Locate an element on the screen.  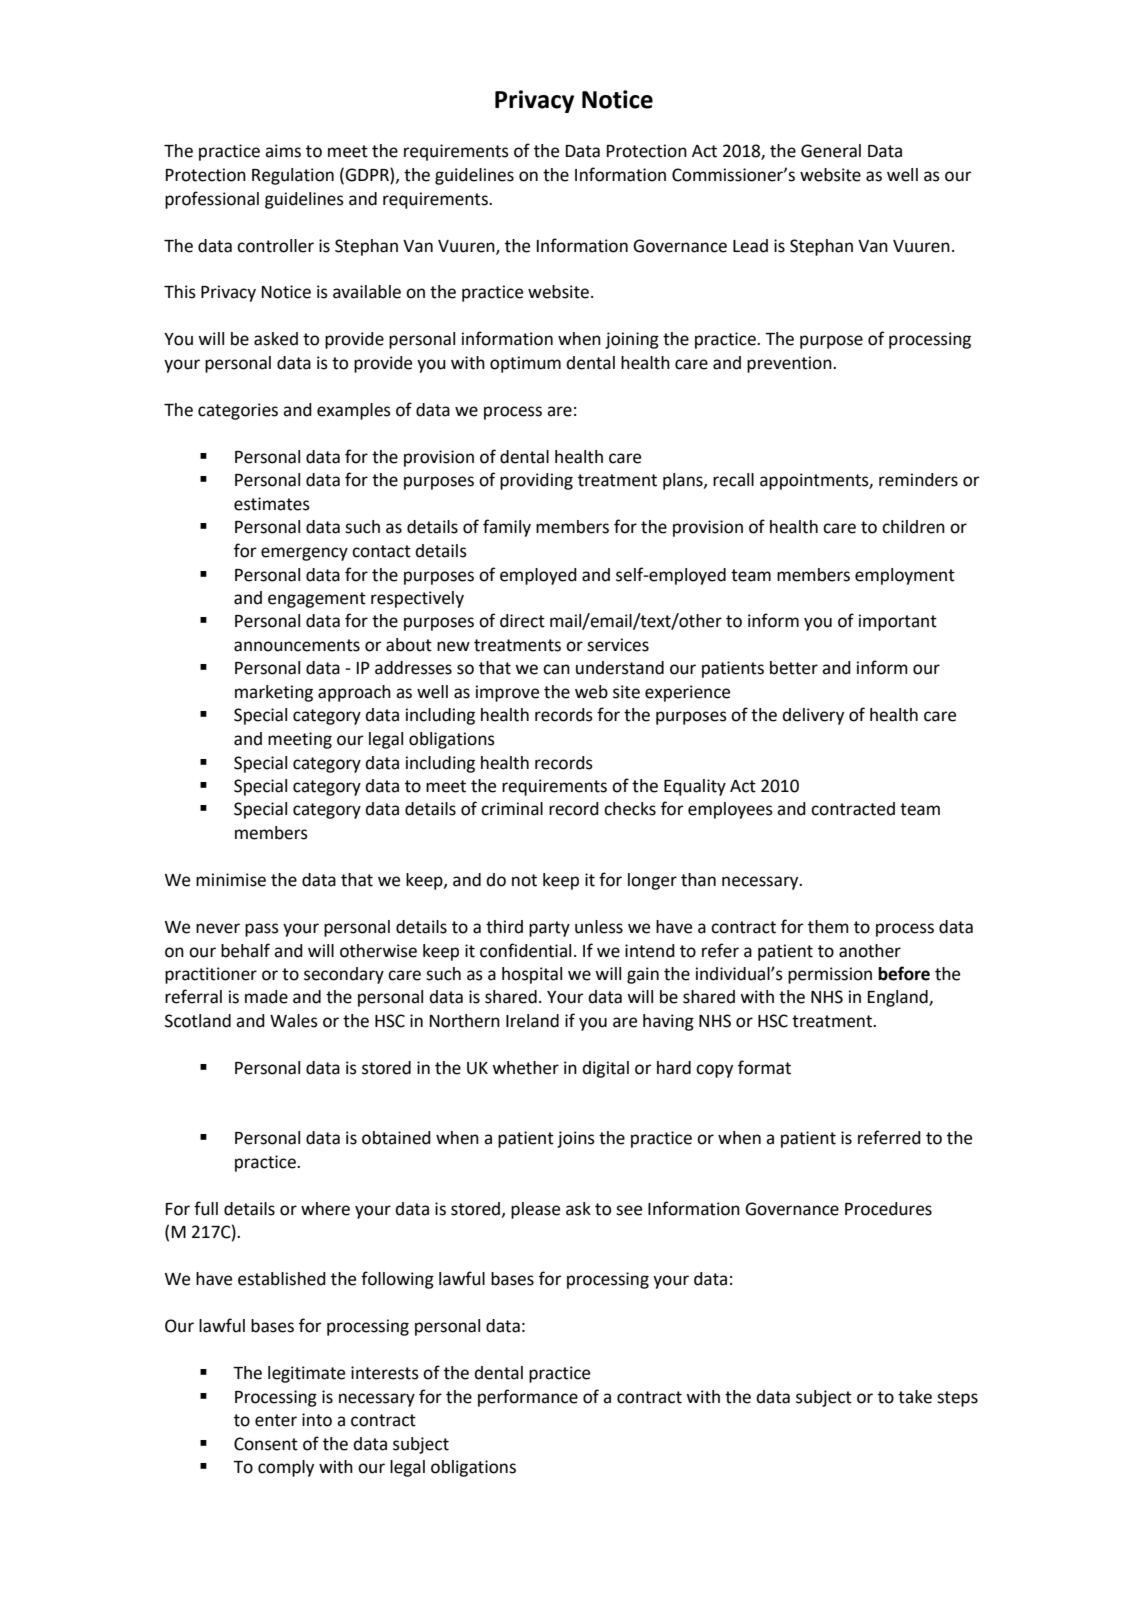
General is located at coordinates (831, 151).
